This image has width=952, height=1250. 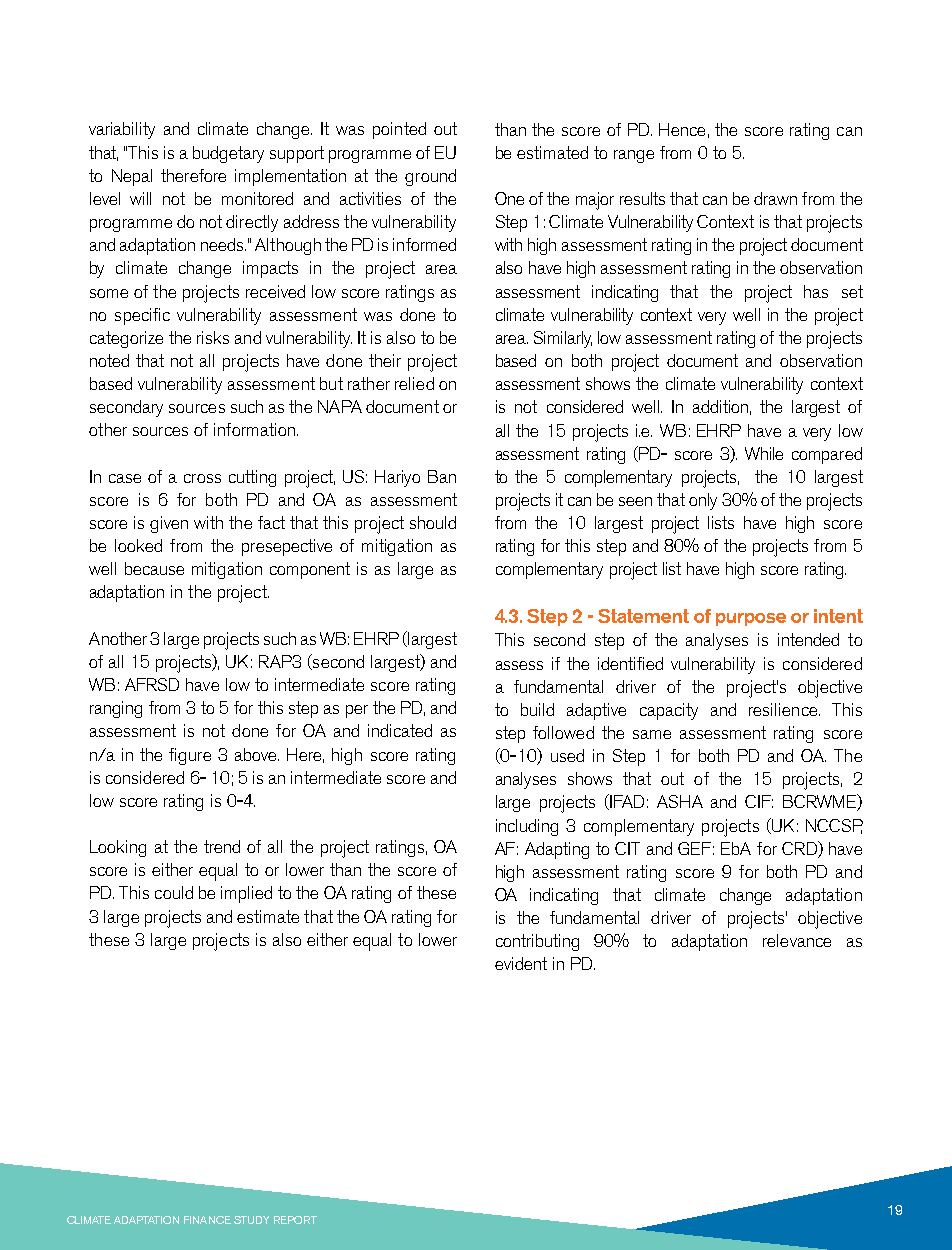 I want to click on budgetary, so click(x=228, y=154).
